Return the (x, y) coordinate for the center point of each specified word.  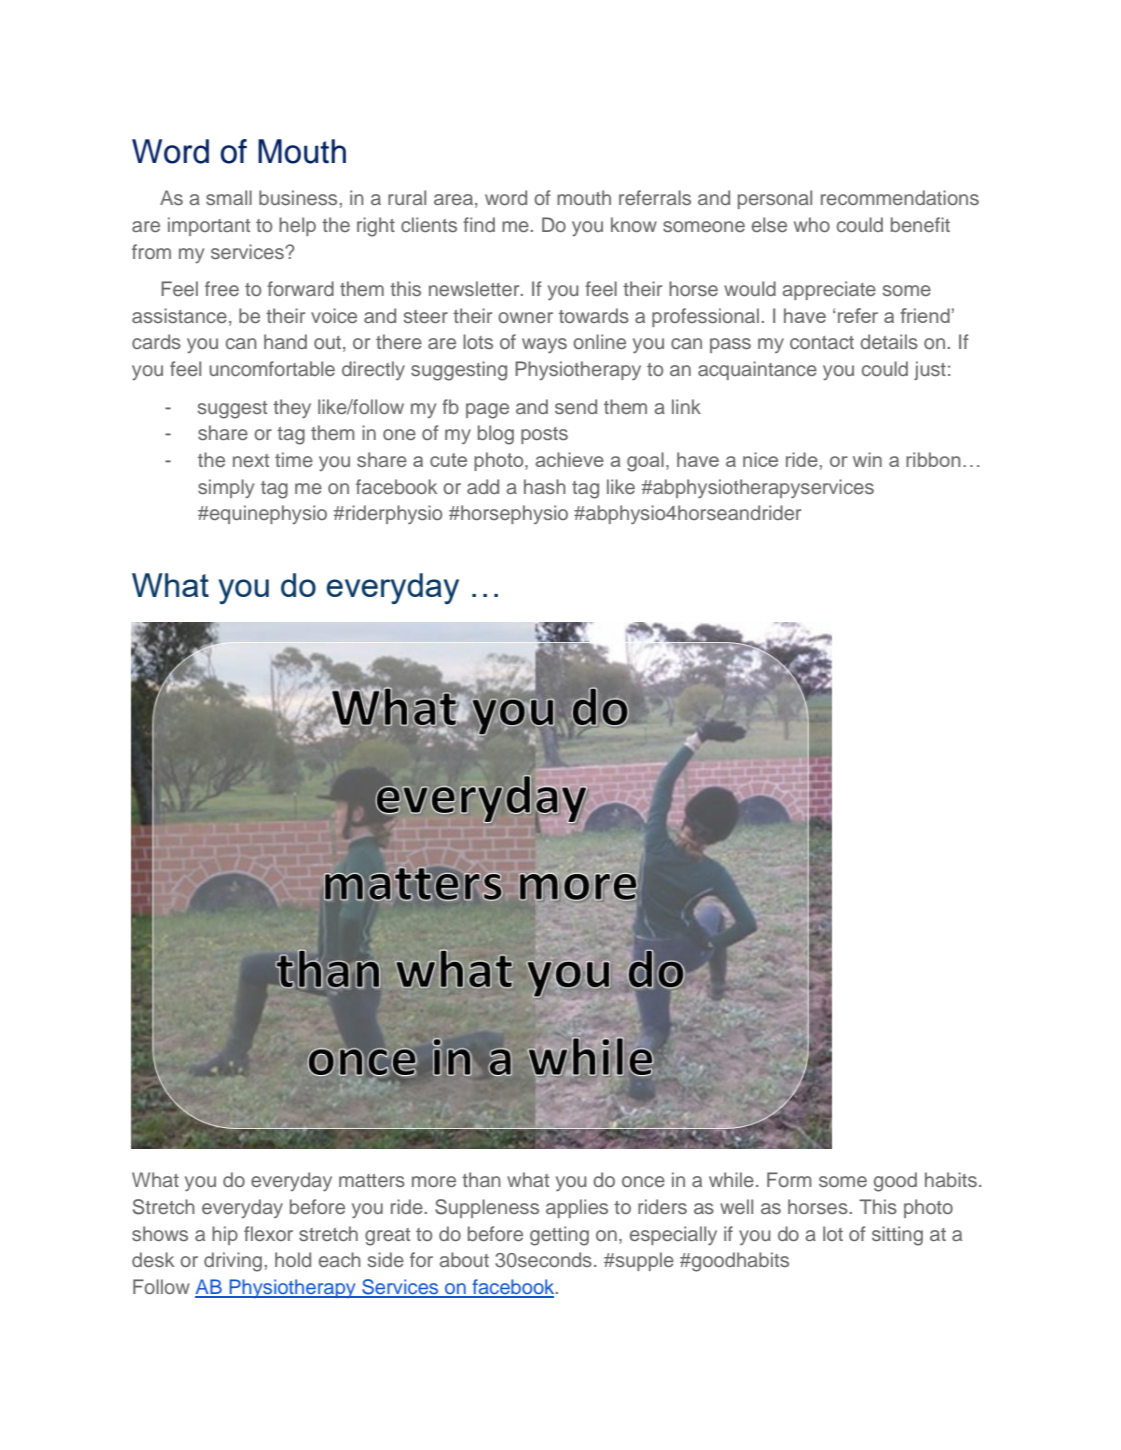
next (251, 460)
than (481, 1179)
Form (789, 1179)
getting (559, 1236)
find (479, 224)
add (483, 486)
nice (760, 459)
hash (545, 486)
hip (225, 1235)
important (209, 226)
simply (226, 488)
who (812, 224)
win (867, 459)
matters (372, 1180)
